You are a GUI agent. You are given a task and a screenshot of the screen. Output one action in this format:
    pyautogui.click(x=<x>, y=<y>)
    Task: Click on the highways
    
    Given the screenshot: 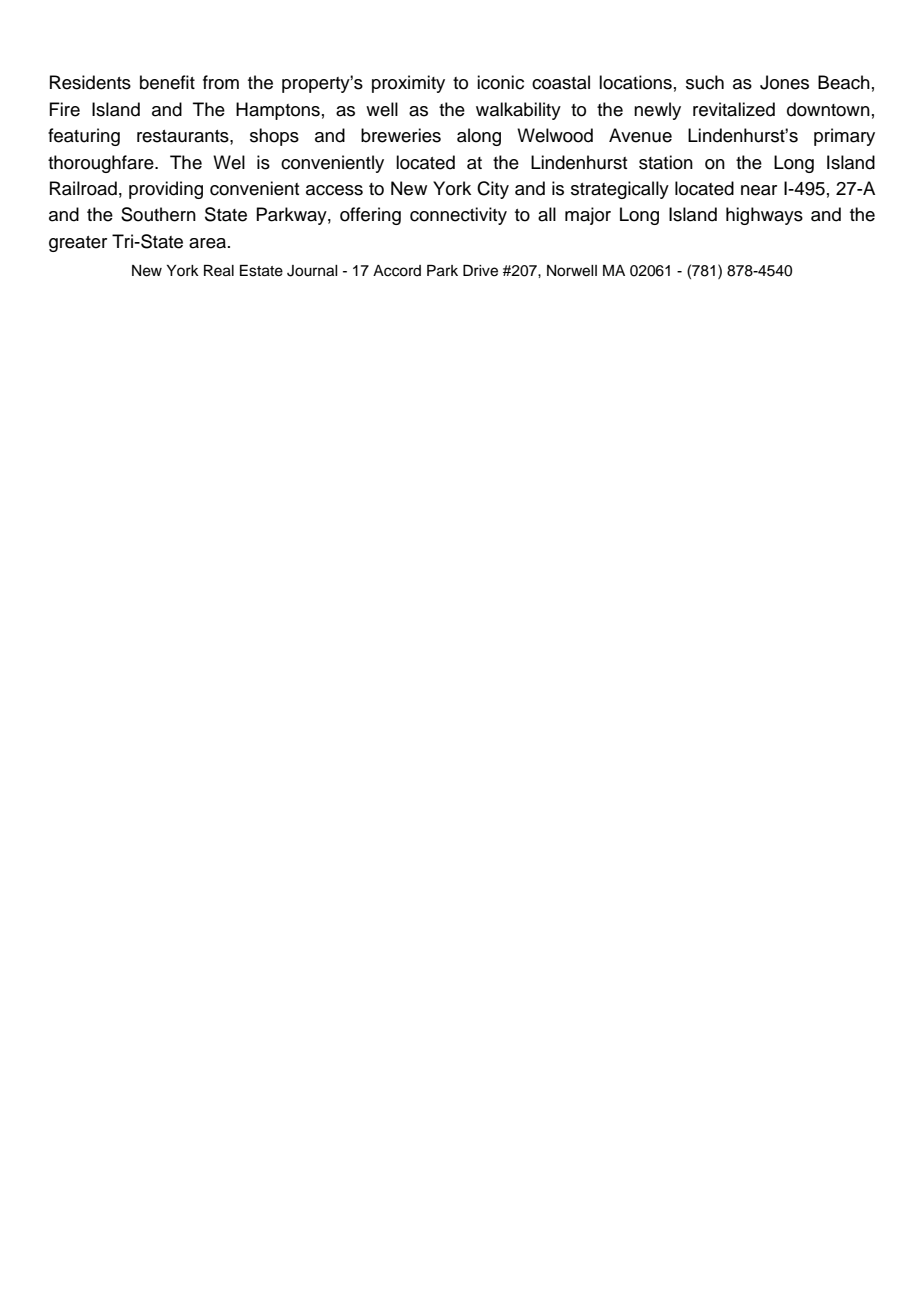 What is the action you would take?
    pyautogui.click(x=764, y=216)
